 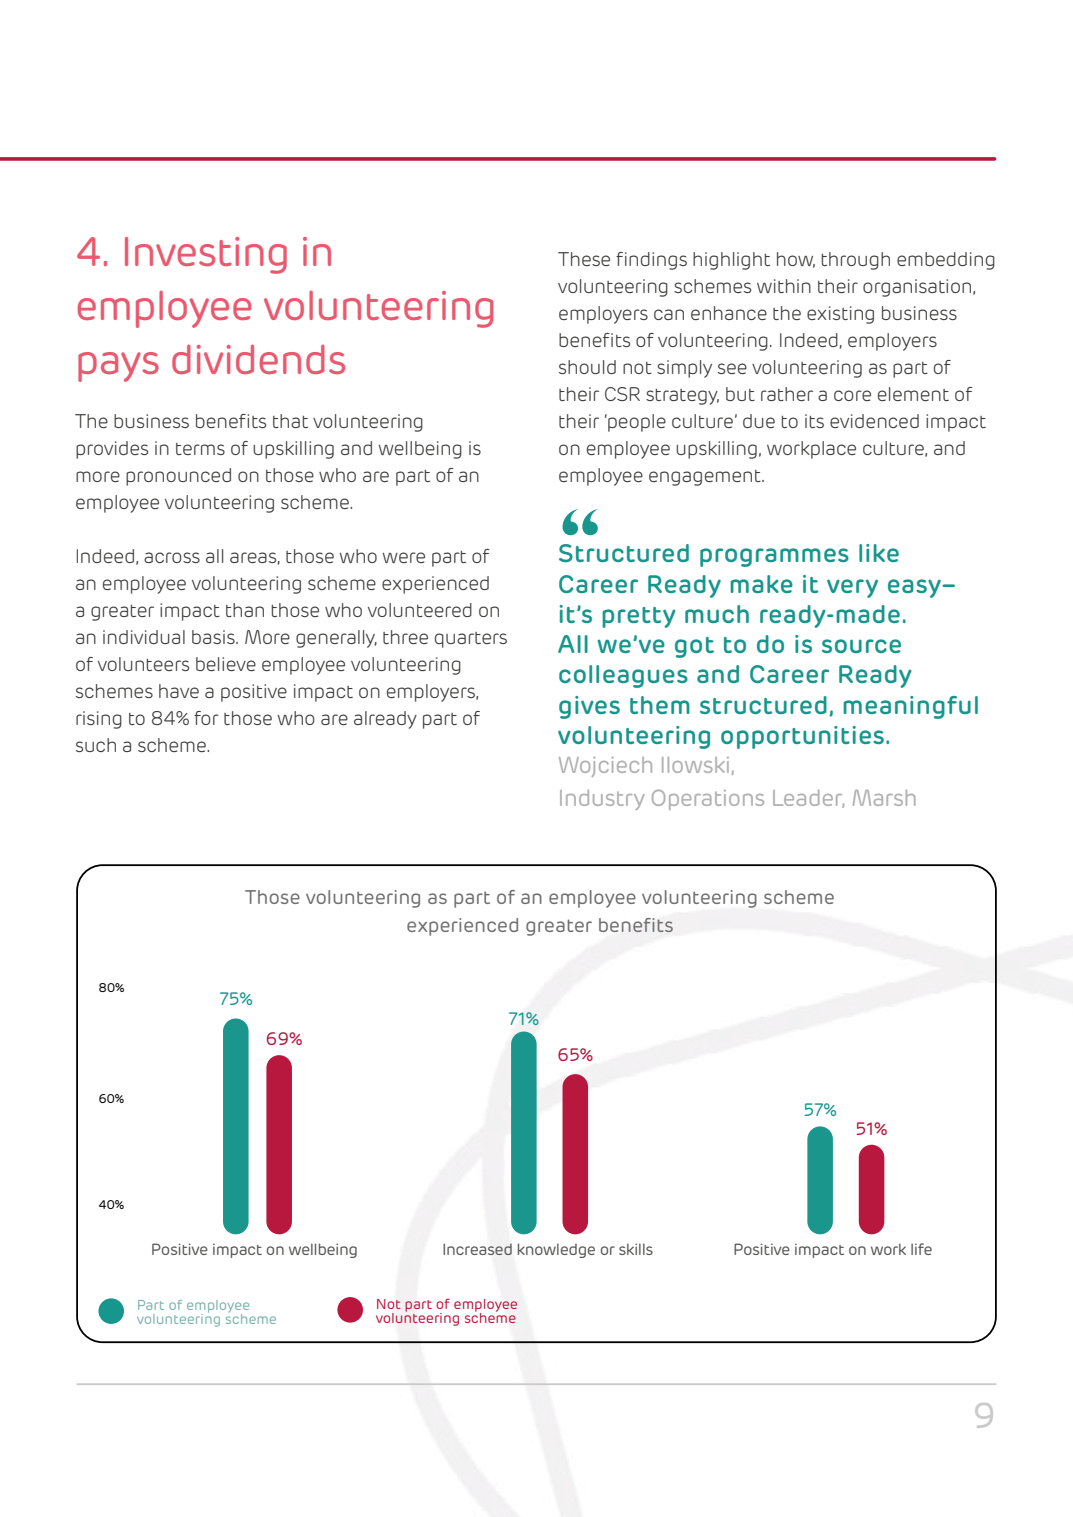 I want to click on These, so click(x=584, y=259).
